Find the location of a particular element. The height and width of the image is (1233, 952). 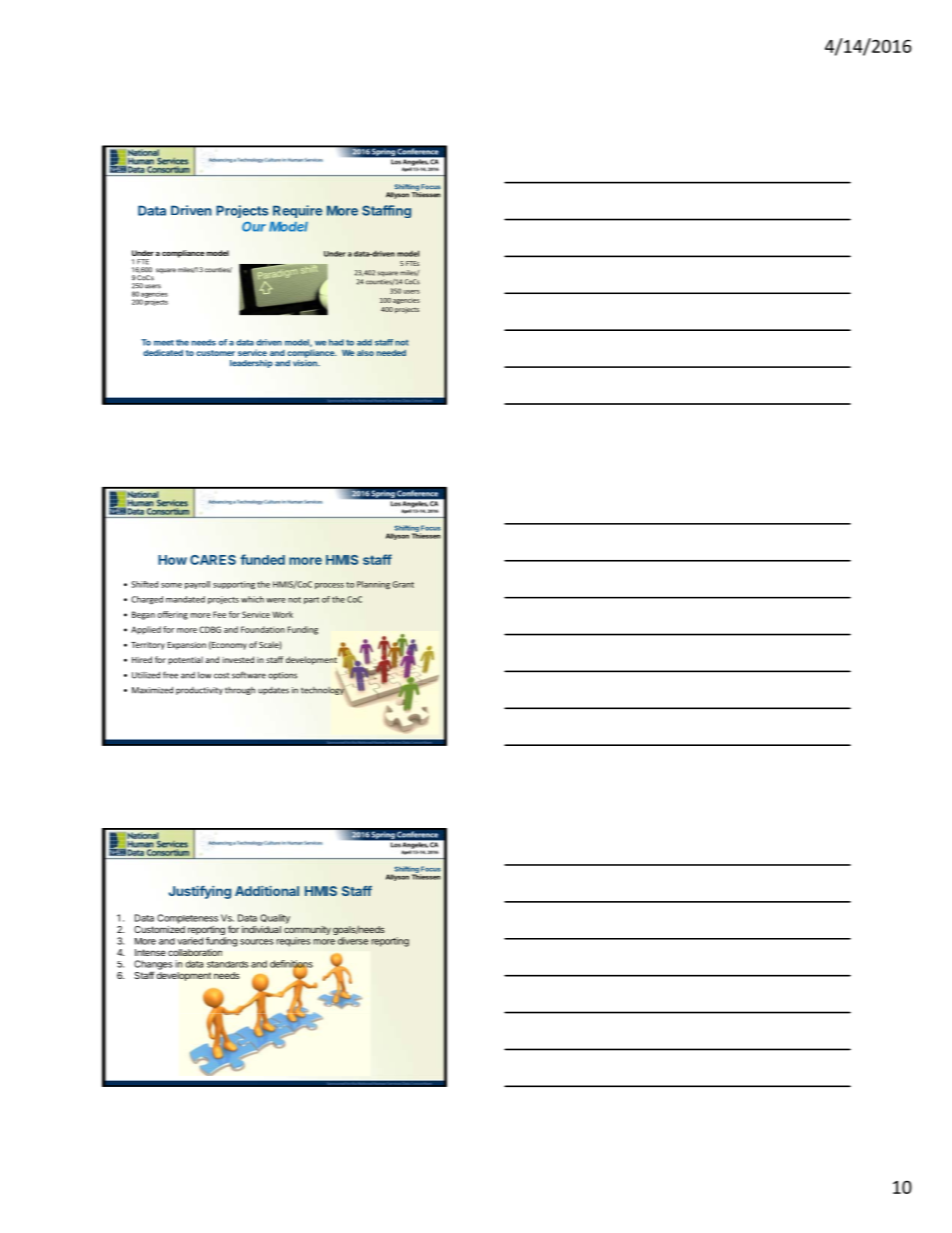

Planning is located at coordinates (373, 585).
